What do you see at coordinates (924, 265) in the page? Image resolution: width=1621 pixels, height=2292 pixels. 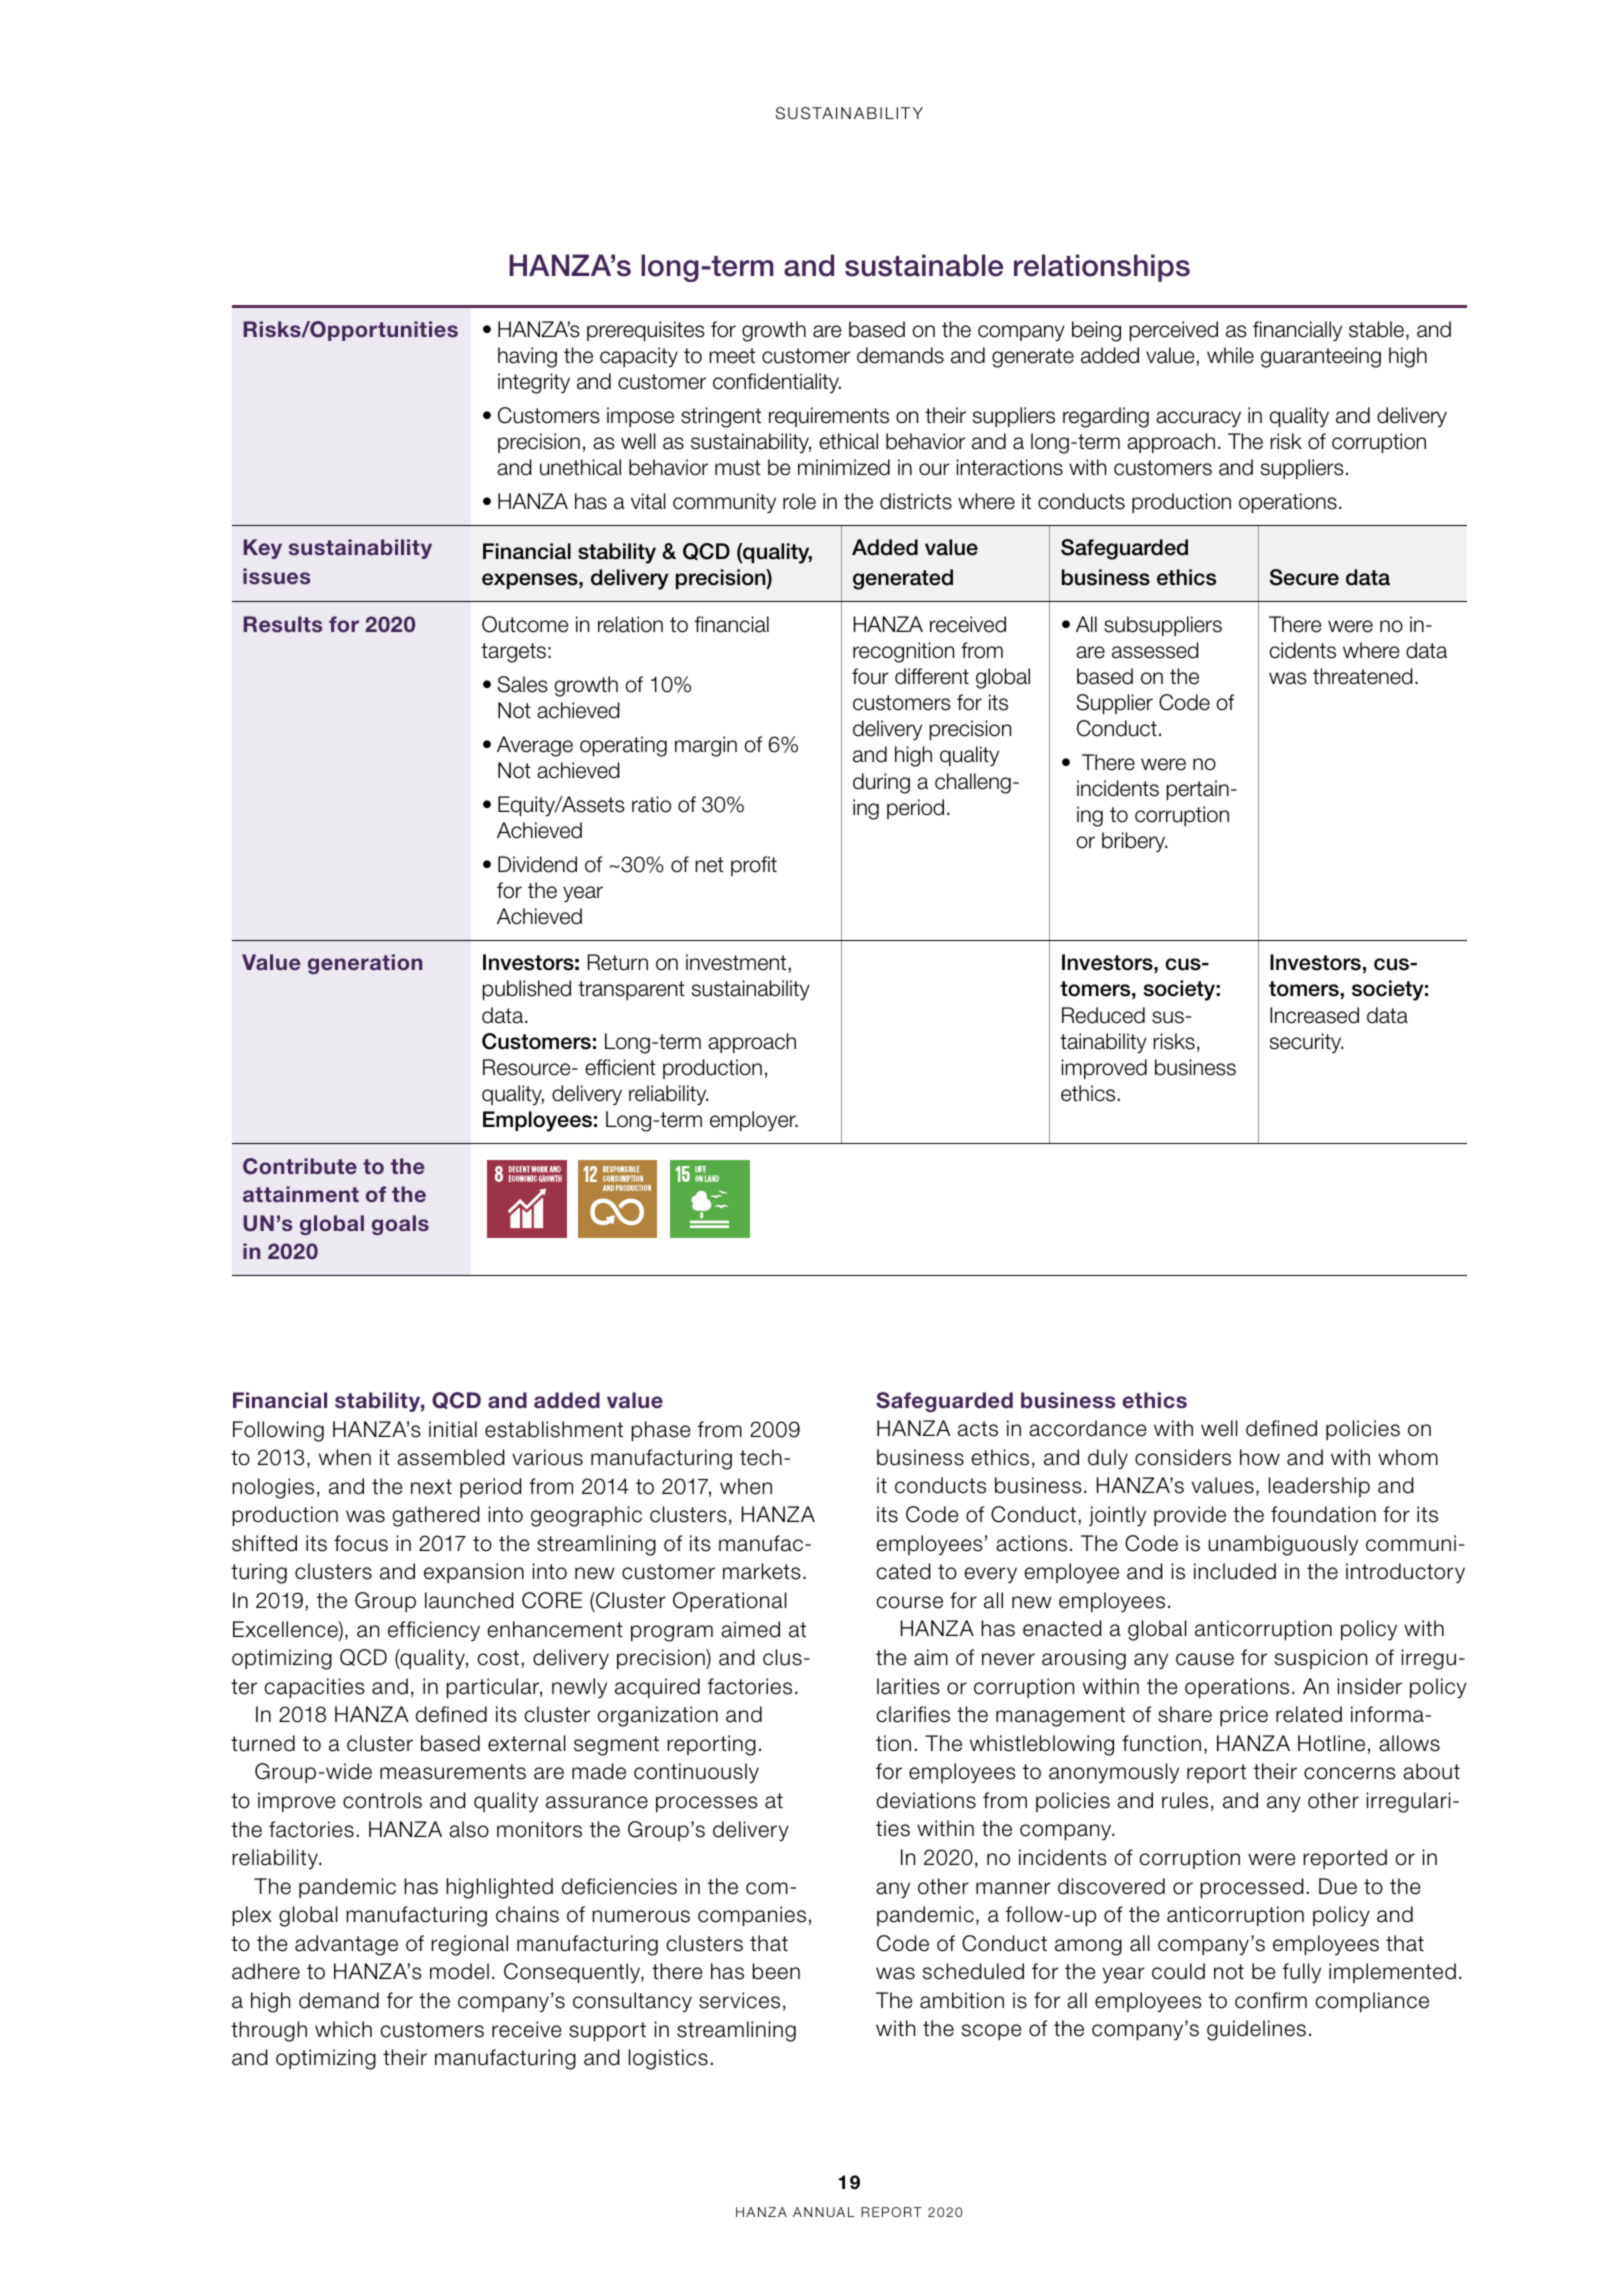 I see `sustainable` at bounding box center [924, 265].
